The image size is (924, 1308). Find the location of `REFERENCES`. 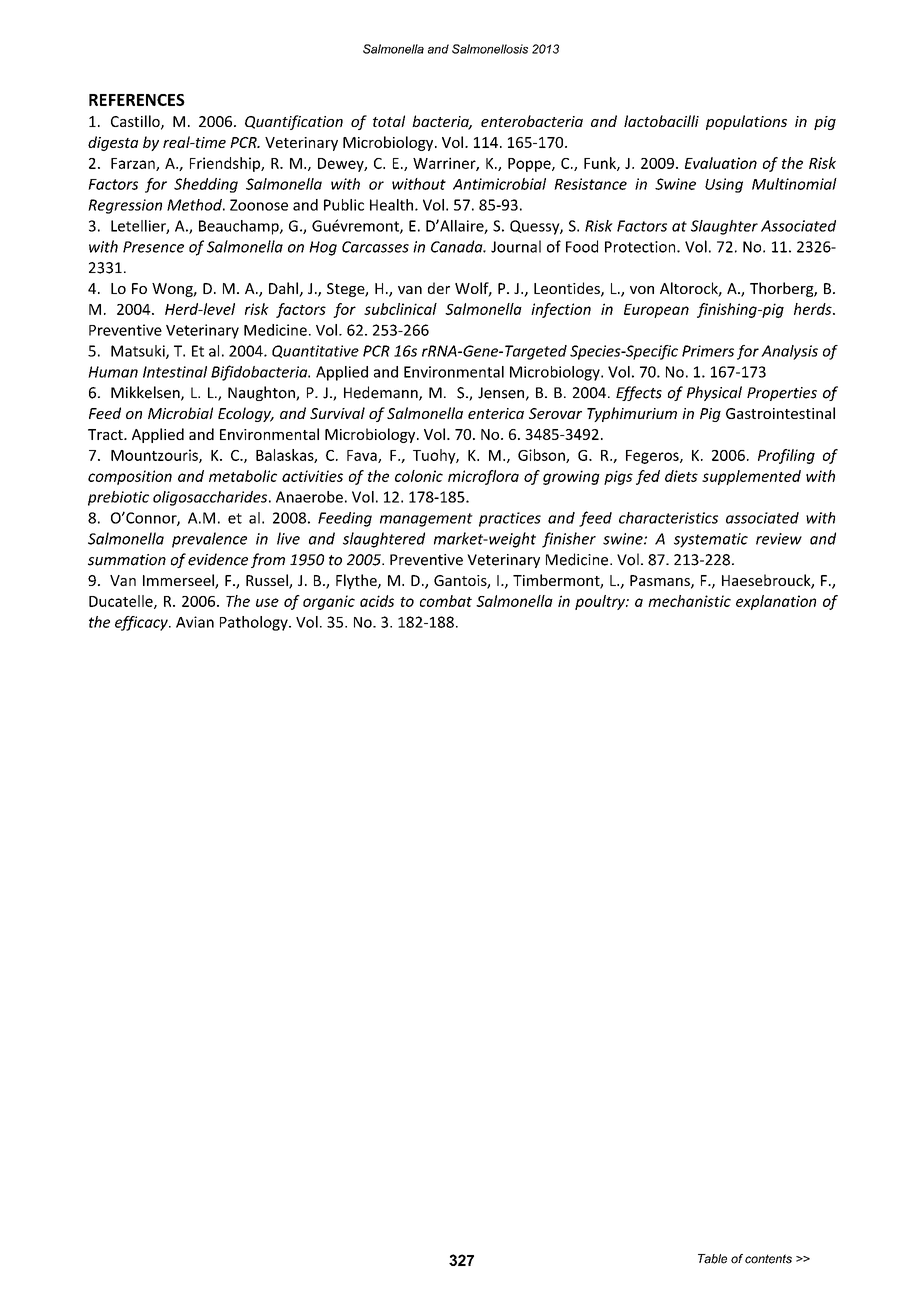

REFERENCES is located at coordinates (137, 100).
